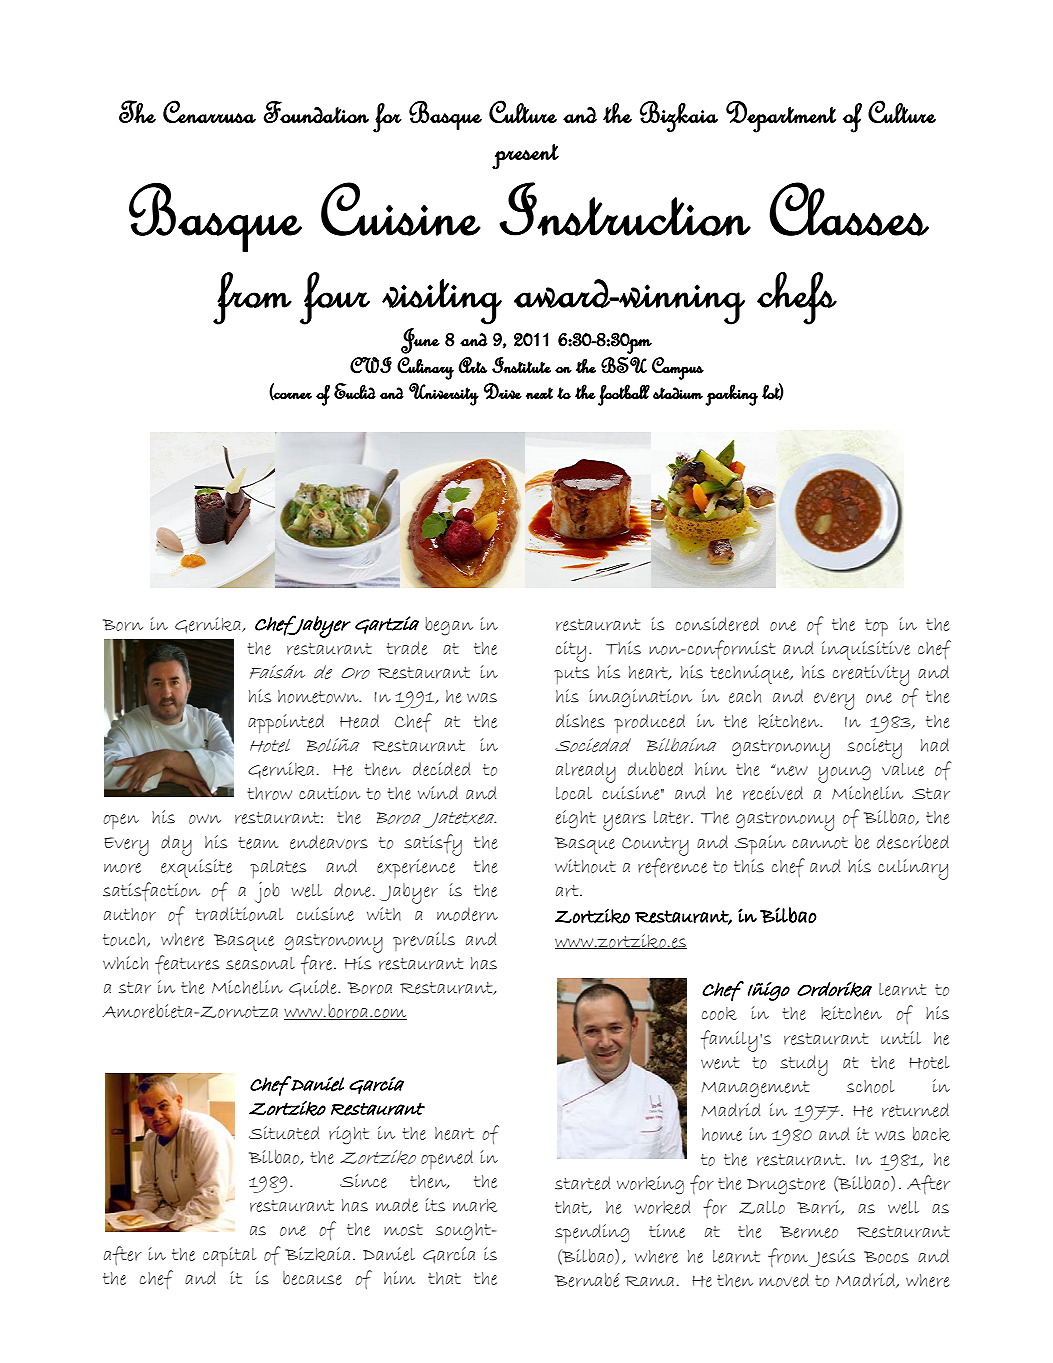 Image resolution: width=1053 pixels, height=1363 pixels. I want to click on Department, so click(781, 116).
